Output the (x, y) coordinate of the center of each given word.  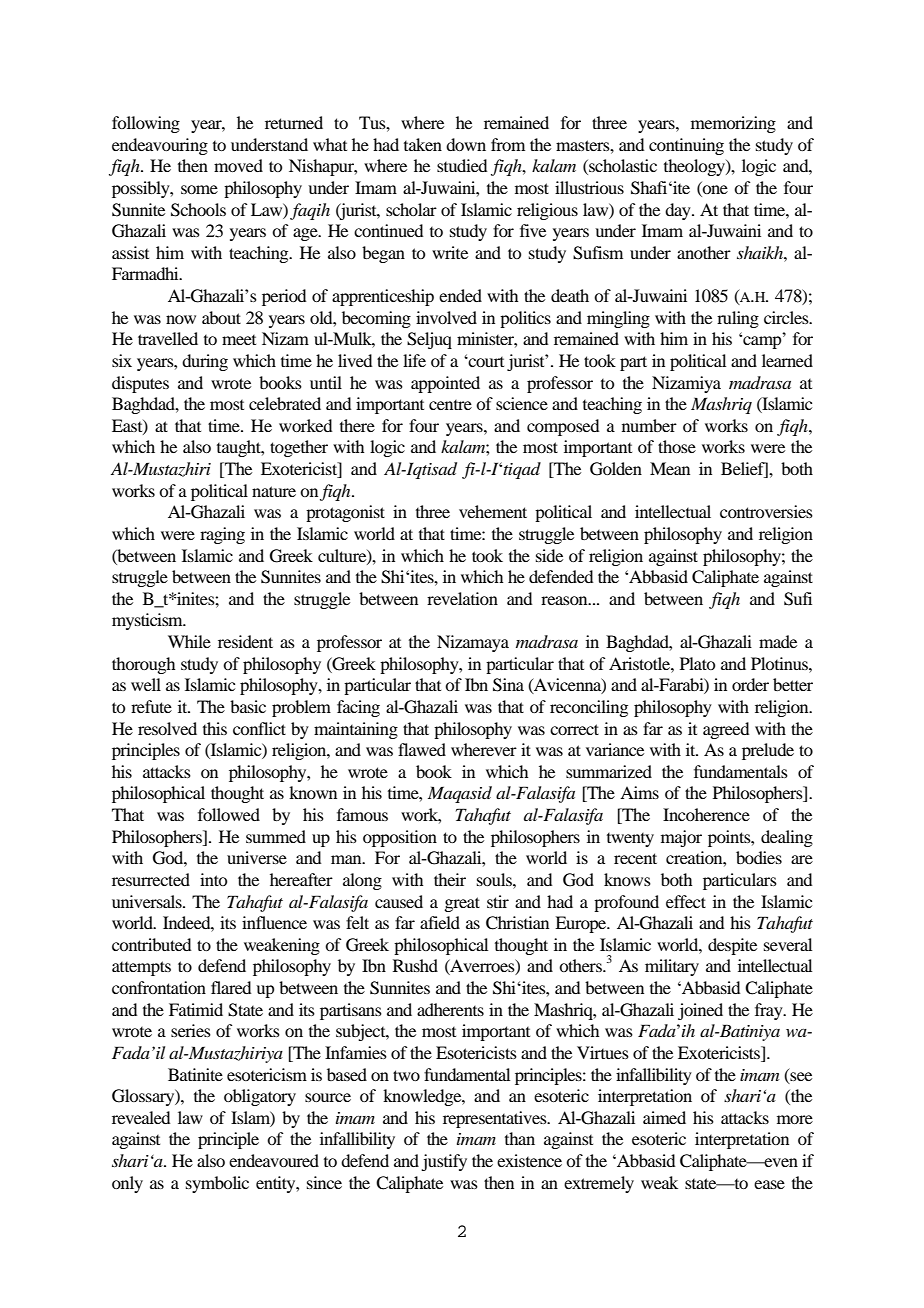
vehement (493, 511)
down (466, 144)
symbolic (217, 1184)
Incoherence (706, 814)
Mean (670, 468)
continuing (686, 146)
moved (238, 165)
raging (222, 535)
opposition (400, 838)
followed (229, 814)
